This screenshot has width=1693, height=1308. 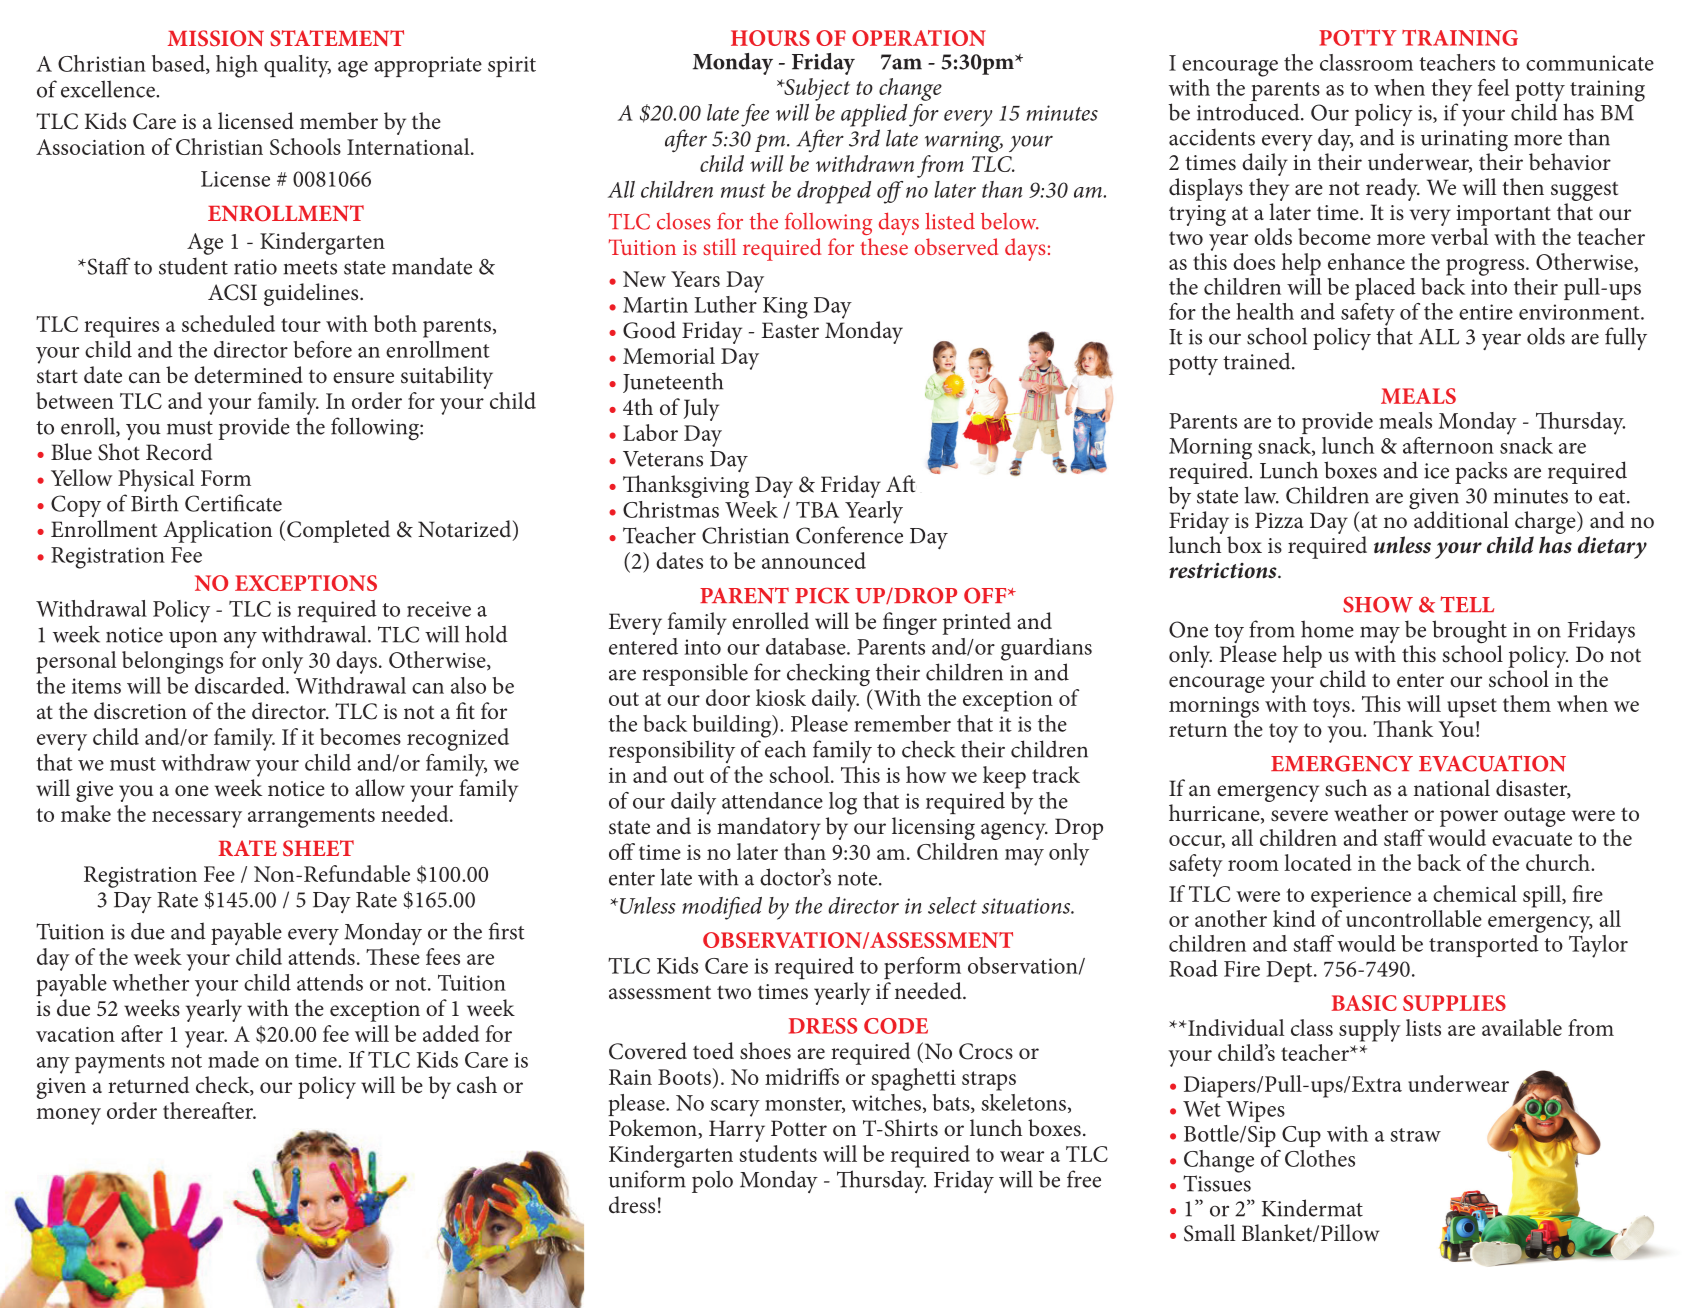 What do you see at coordinates (712, 1181) in the screenshot?
I see `polo` at bounding box center [712, 1181].
